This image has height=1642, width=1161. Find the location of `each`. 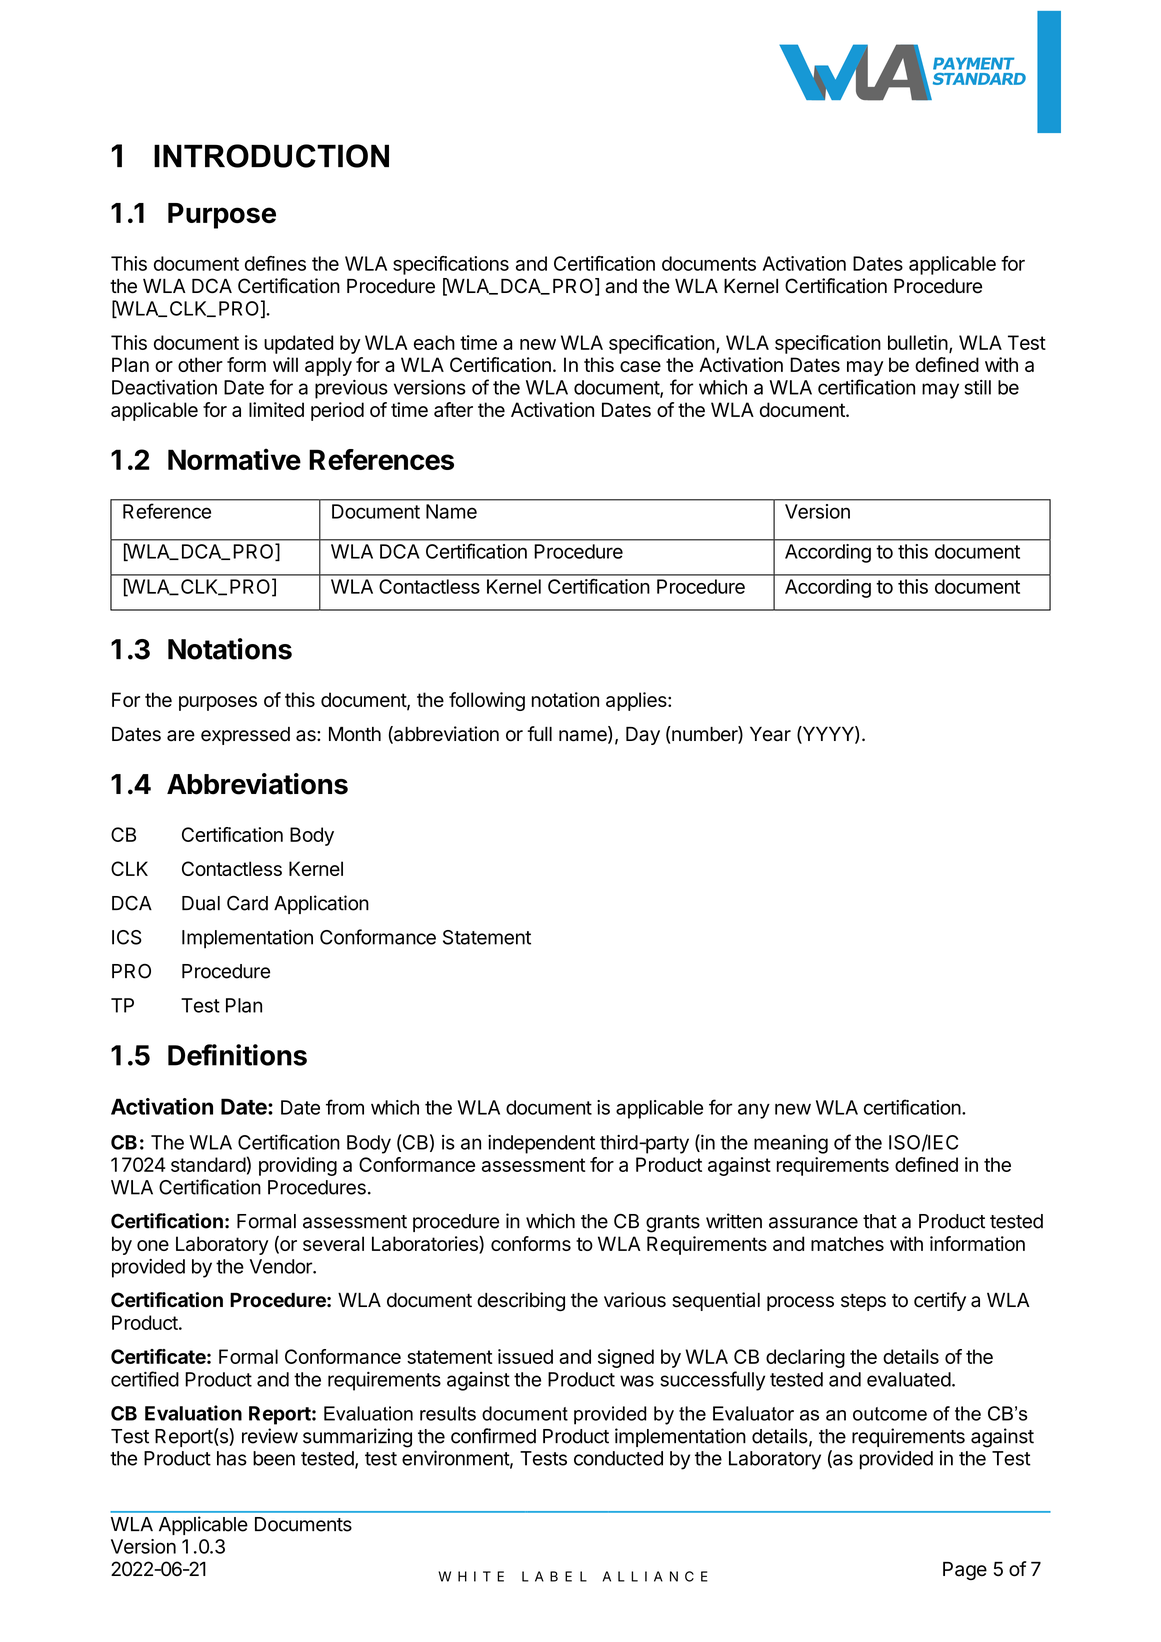

each is located at coordinates (434, 342).
